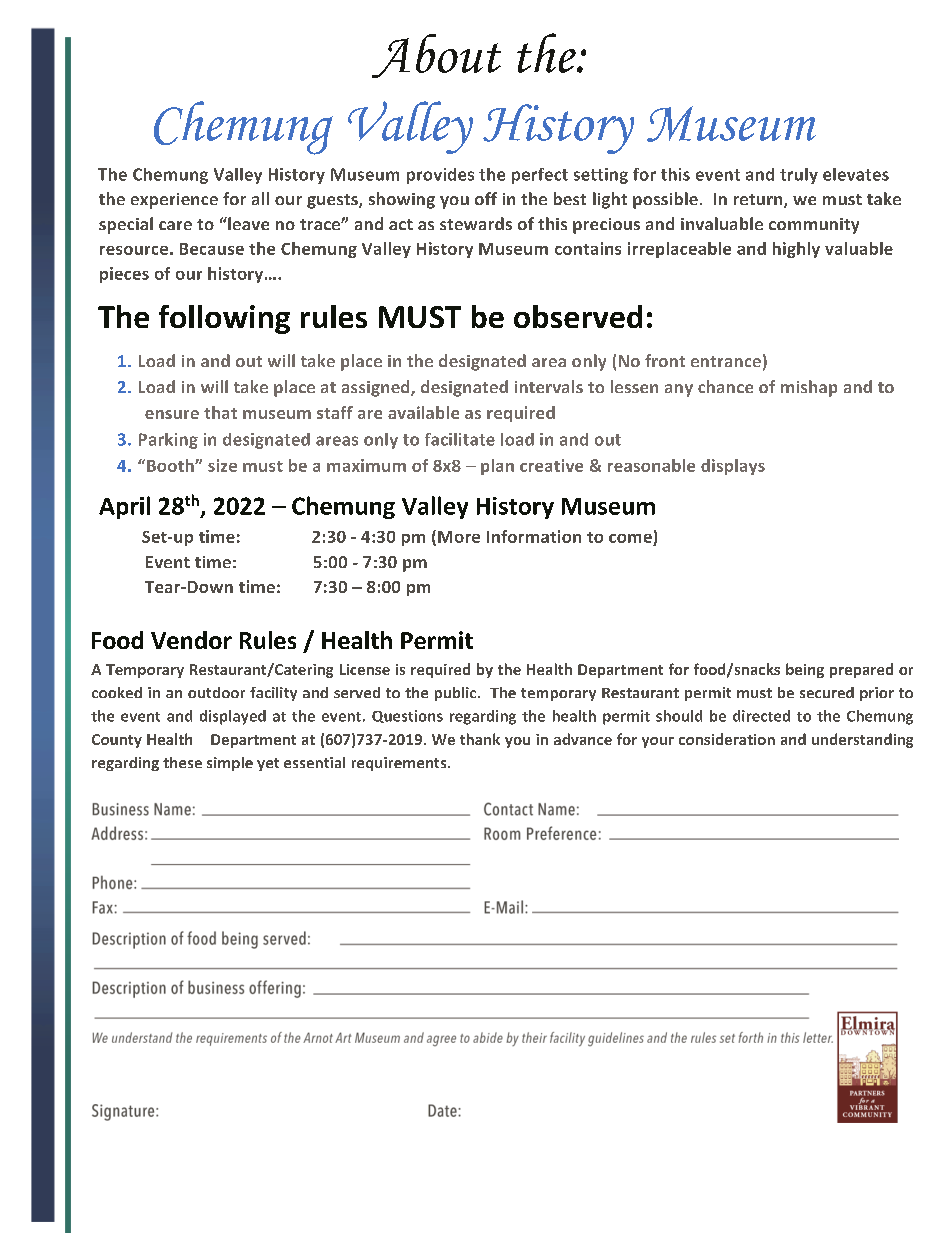  What do you see at coordinates (220, 412) in the screenshot?
I see `that` at bounding box center [220, 412].
